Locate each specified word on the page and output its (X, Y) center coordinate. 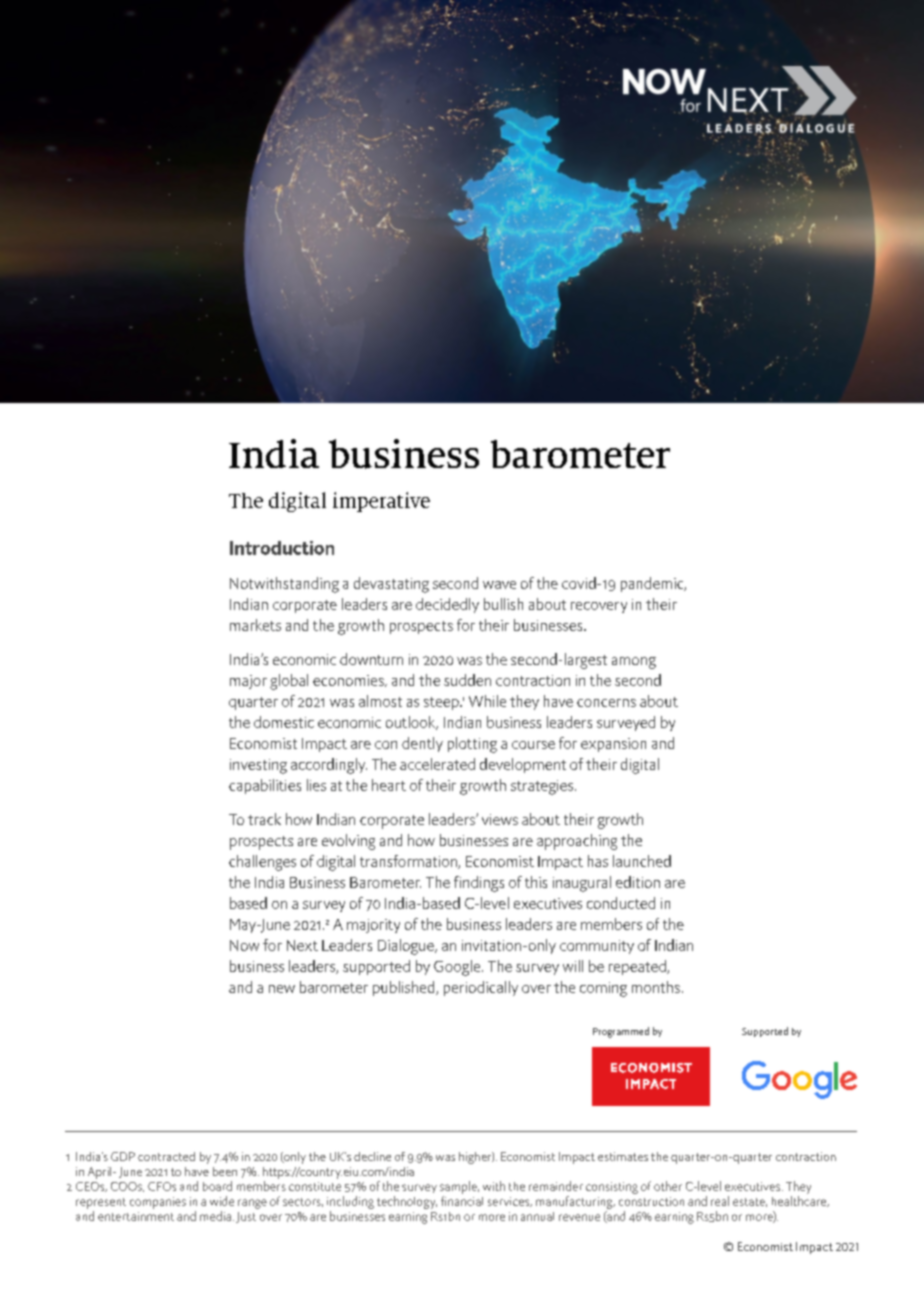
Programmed (621, 1032)
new (282, 989)
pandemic (653, 584)
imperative (381, 502)
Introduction (282, 548)
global (289, 682)
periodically (481, 988)
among (634, 663)
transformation (409, 862)
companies (158, 1203)
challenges (262, 863)
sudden (467, 680)
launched (642, 861)
